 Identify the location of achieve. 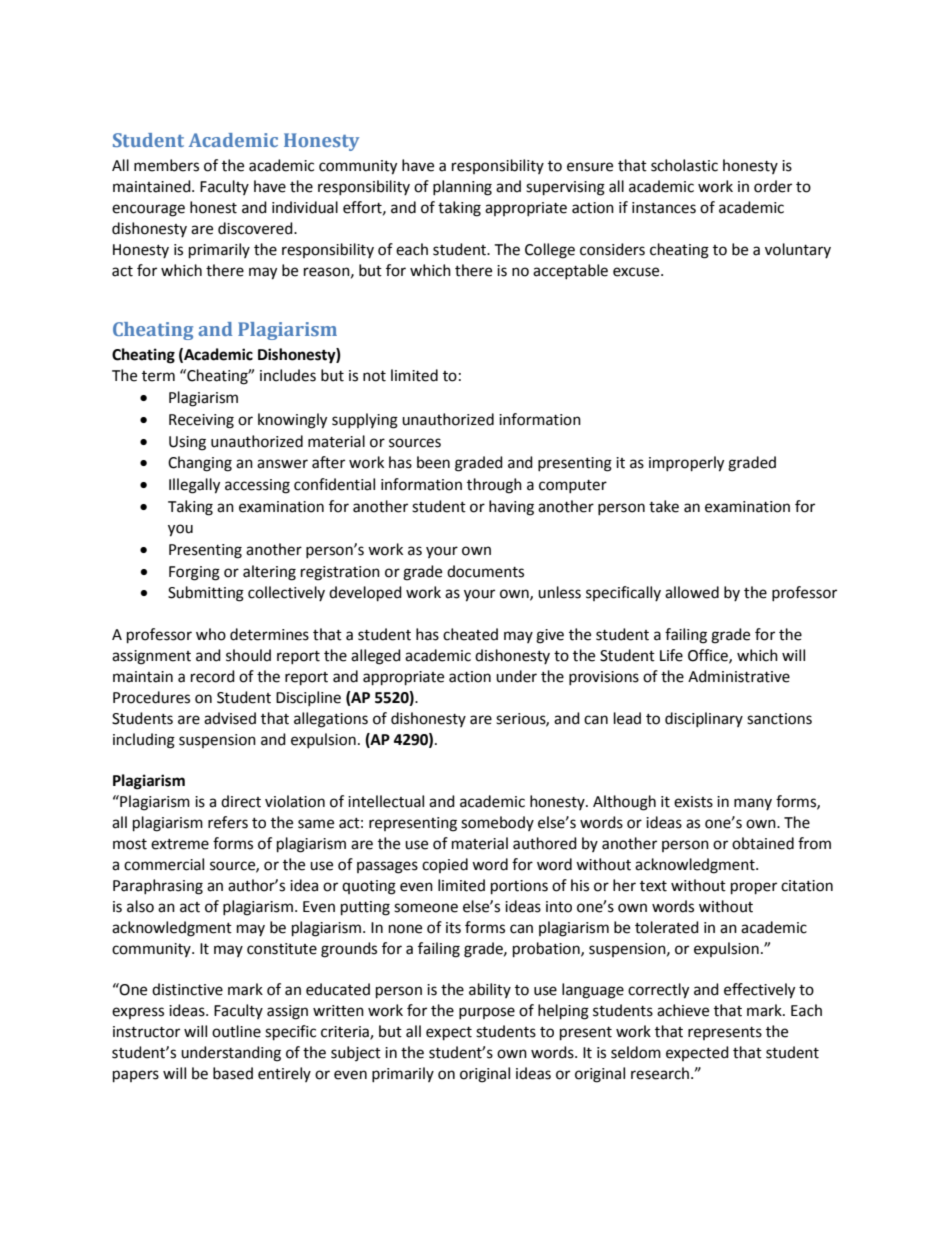
(683, 1010).
